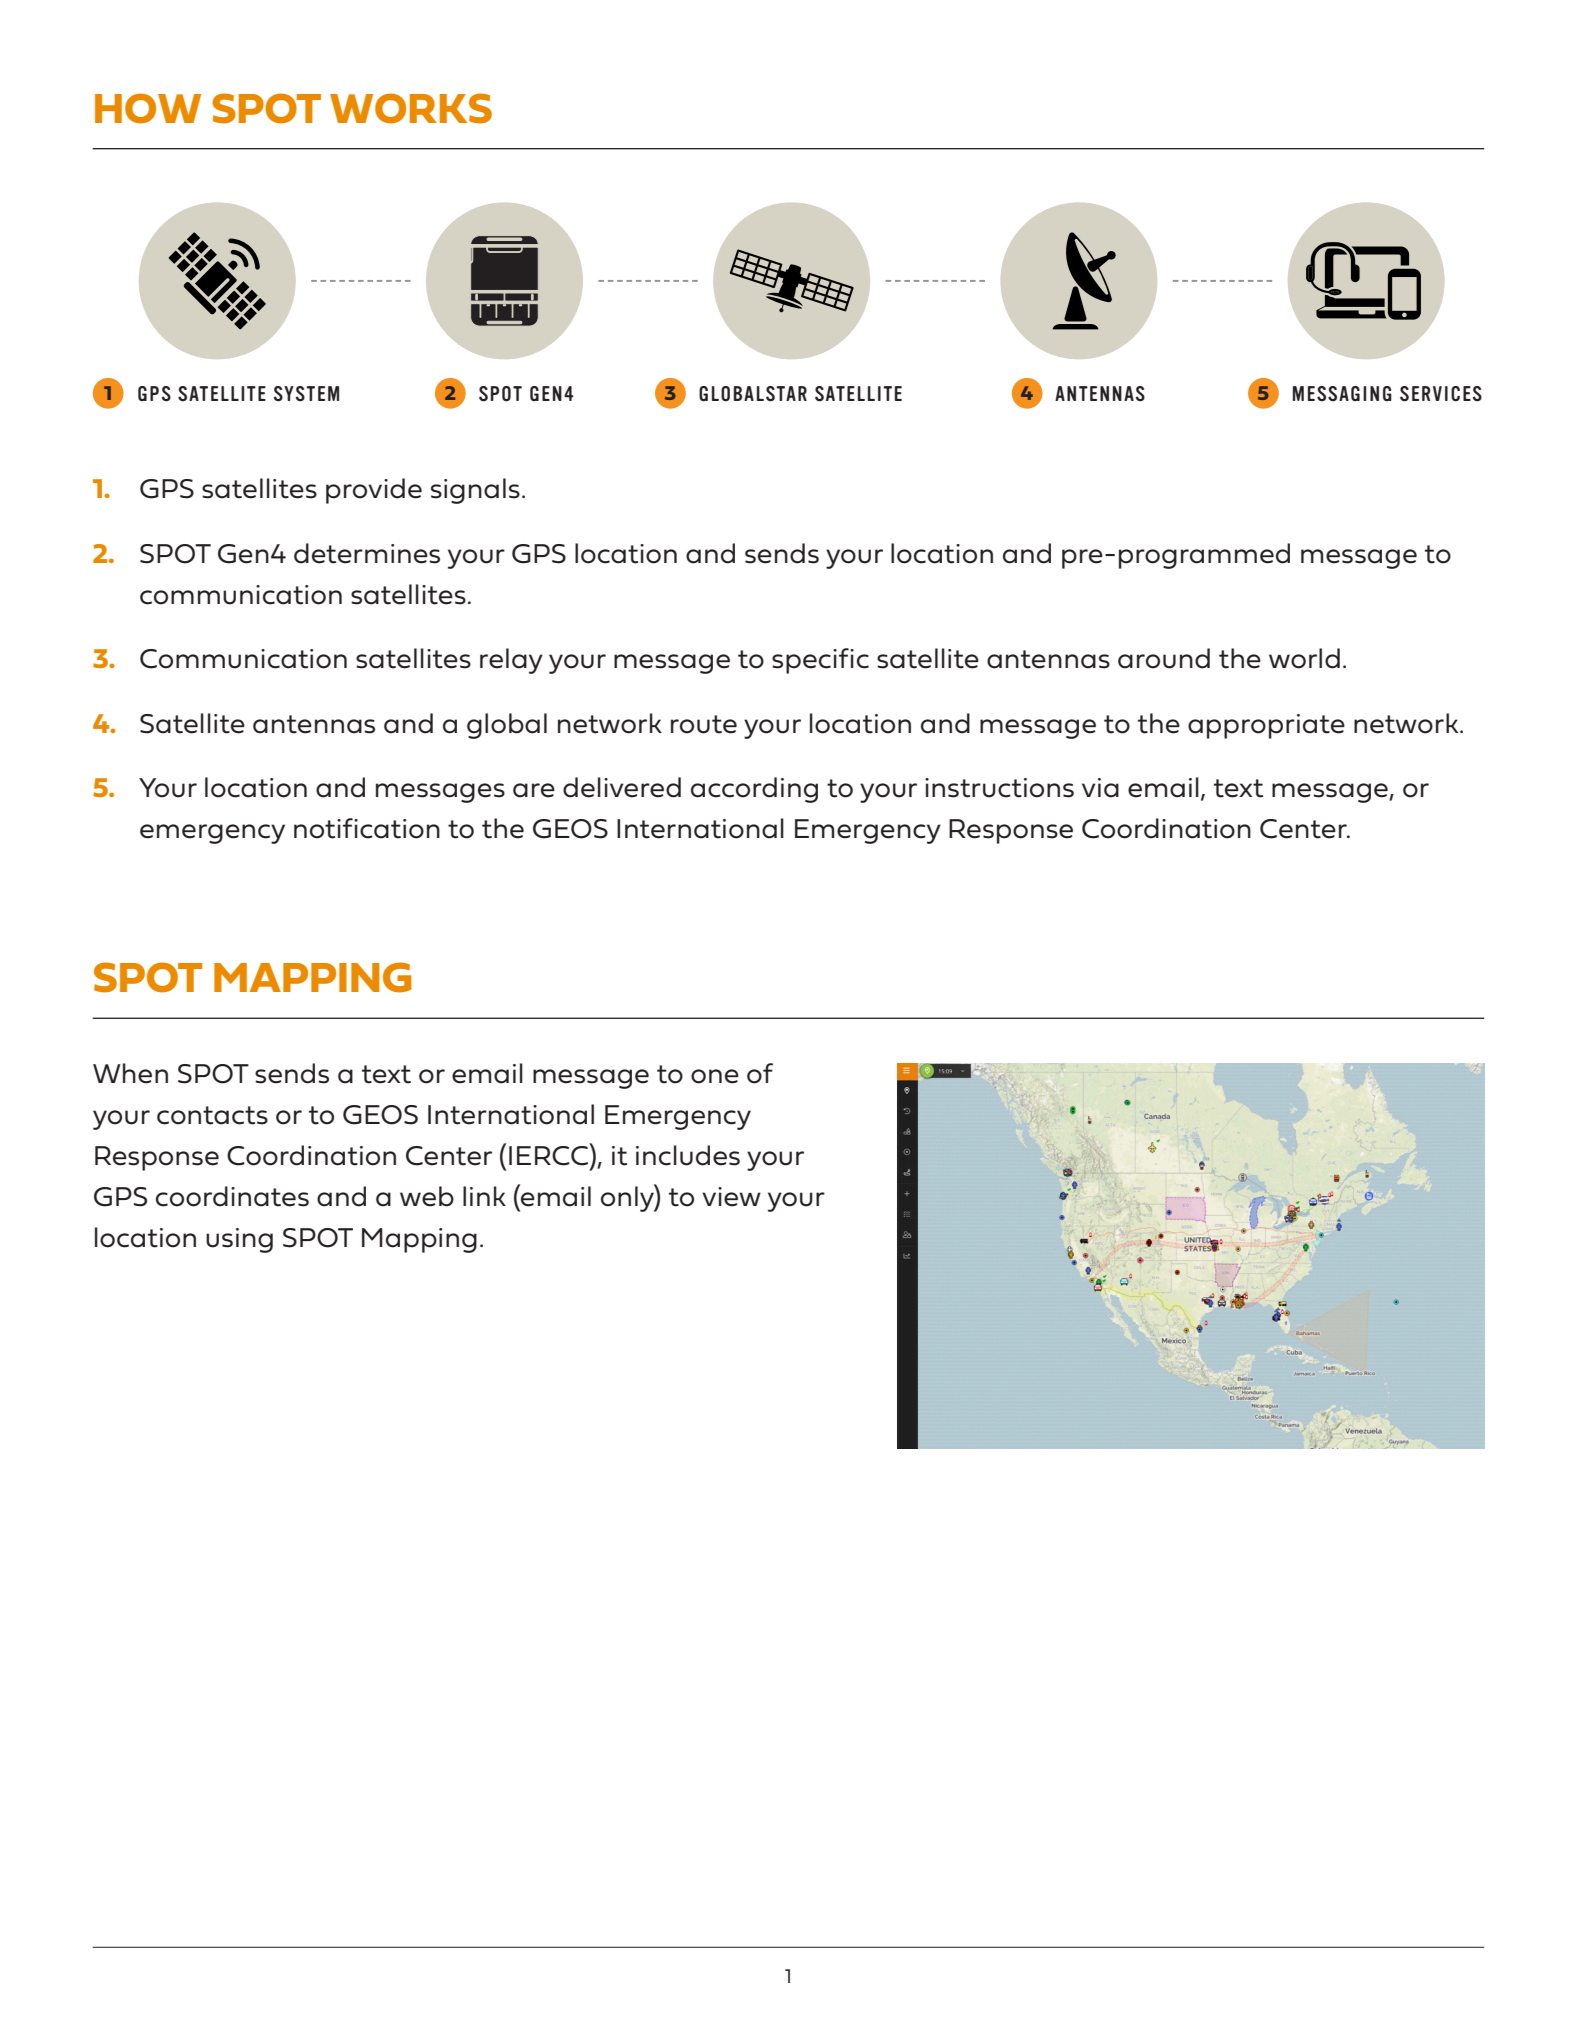 Image resolution: width=1577 pixels, height=2040 pixels. I want to click on HOW, so click(148, 108).
